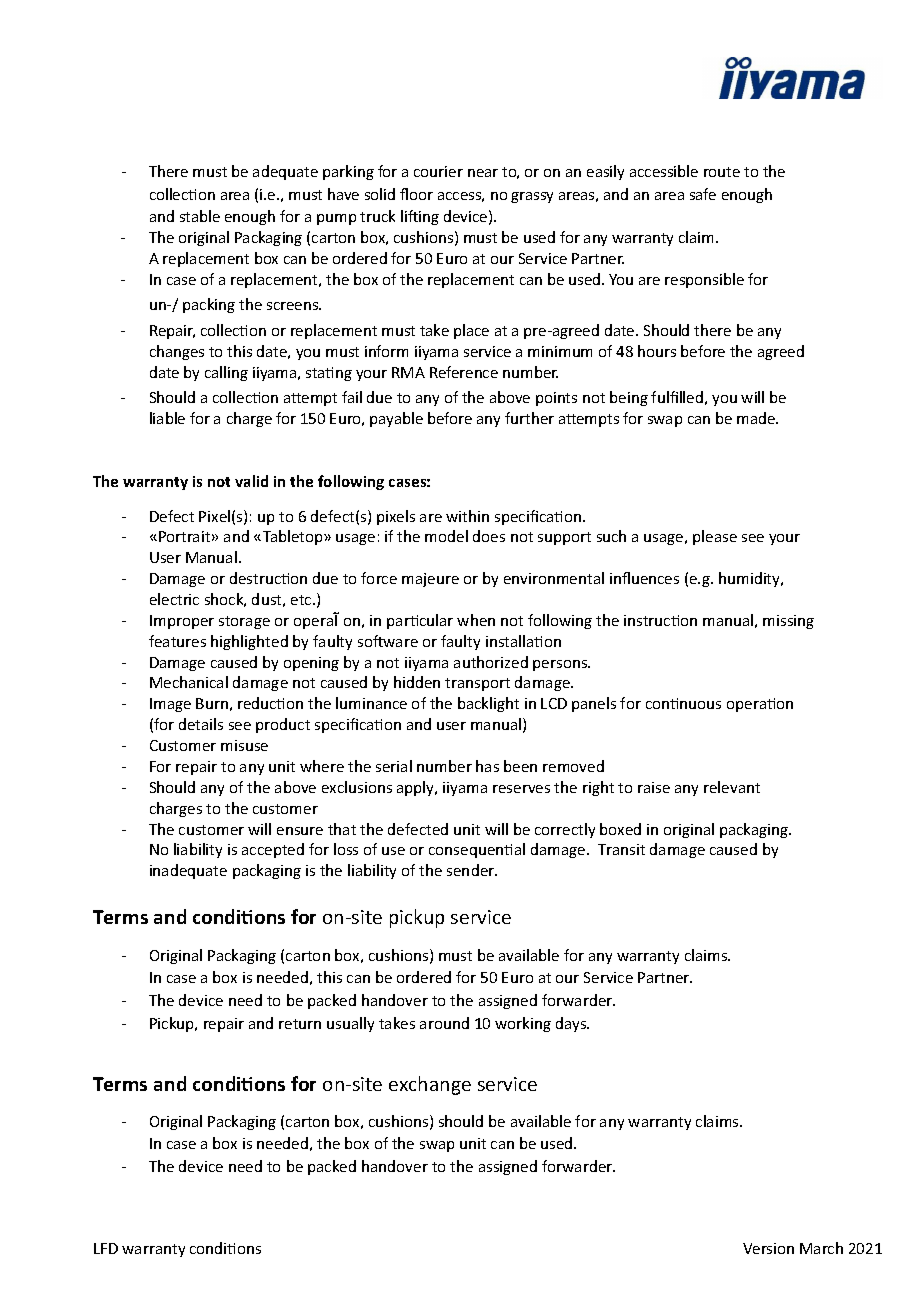 The image size is (924, 1308). What do you see at coordinates (732, 787) in the image?
I see `relevant` at bounding box center [732, 787].
